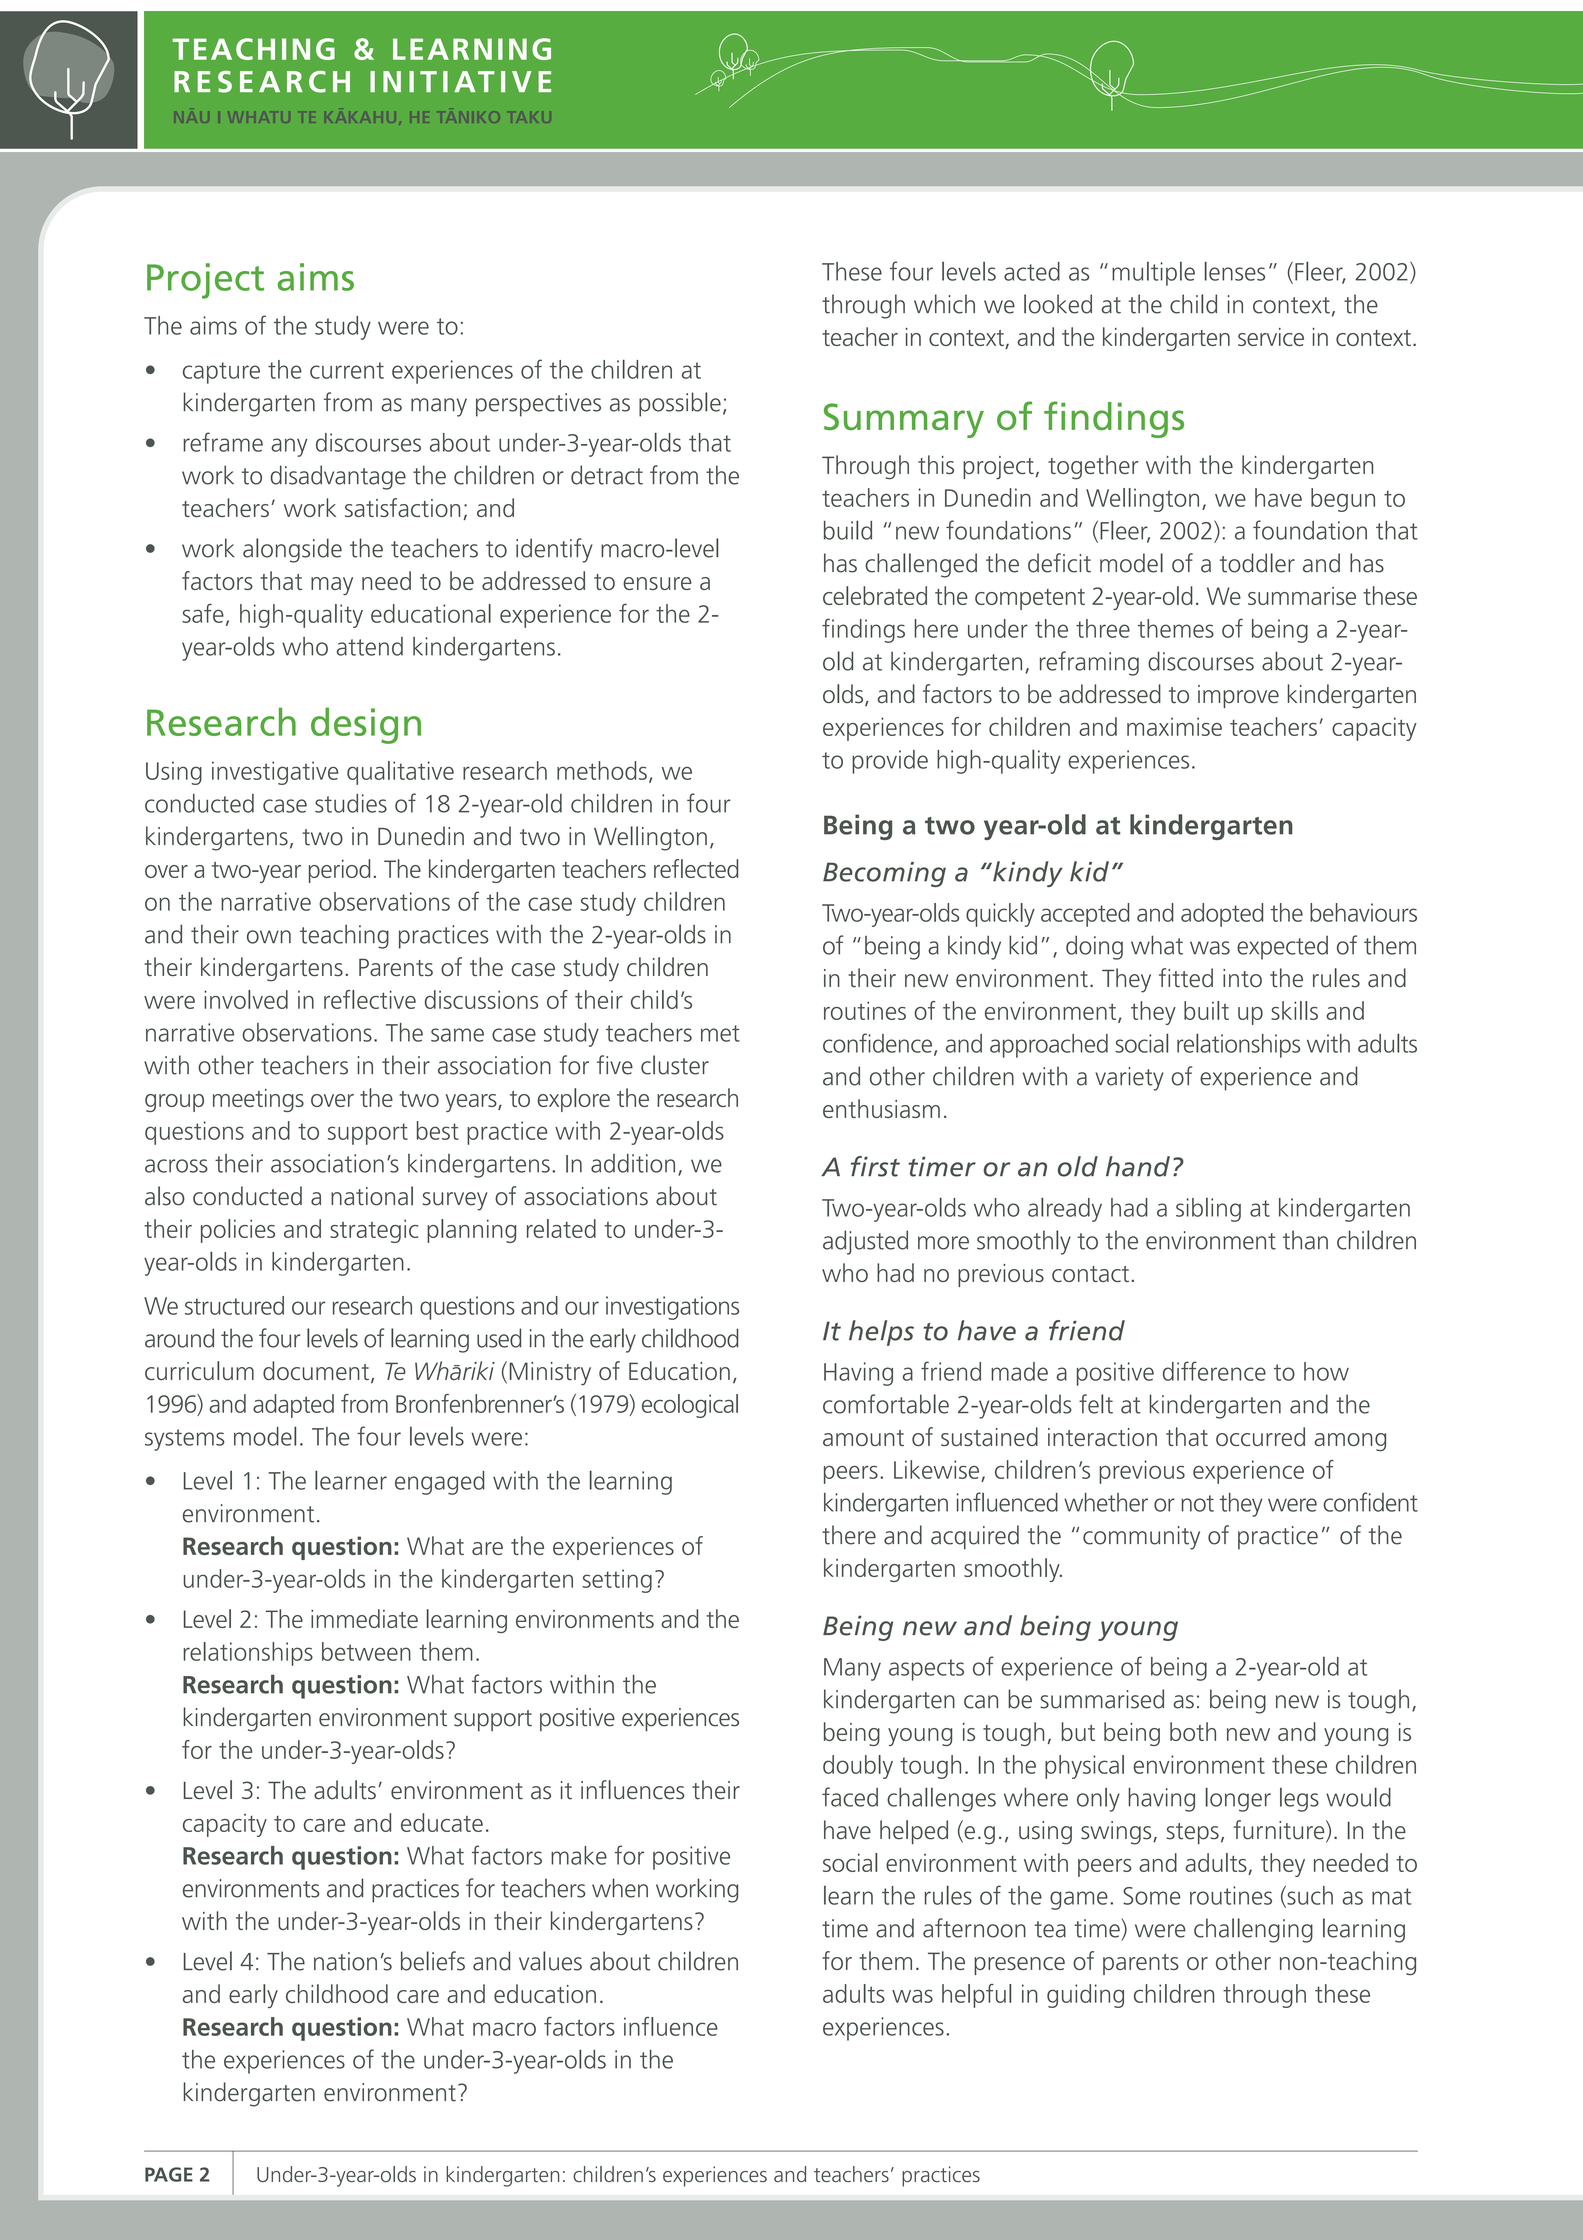 This document has width=1583, height=2240. I want to click on immediate, so click(364, 1618).
